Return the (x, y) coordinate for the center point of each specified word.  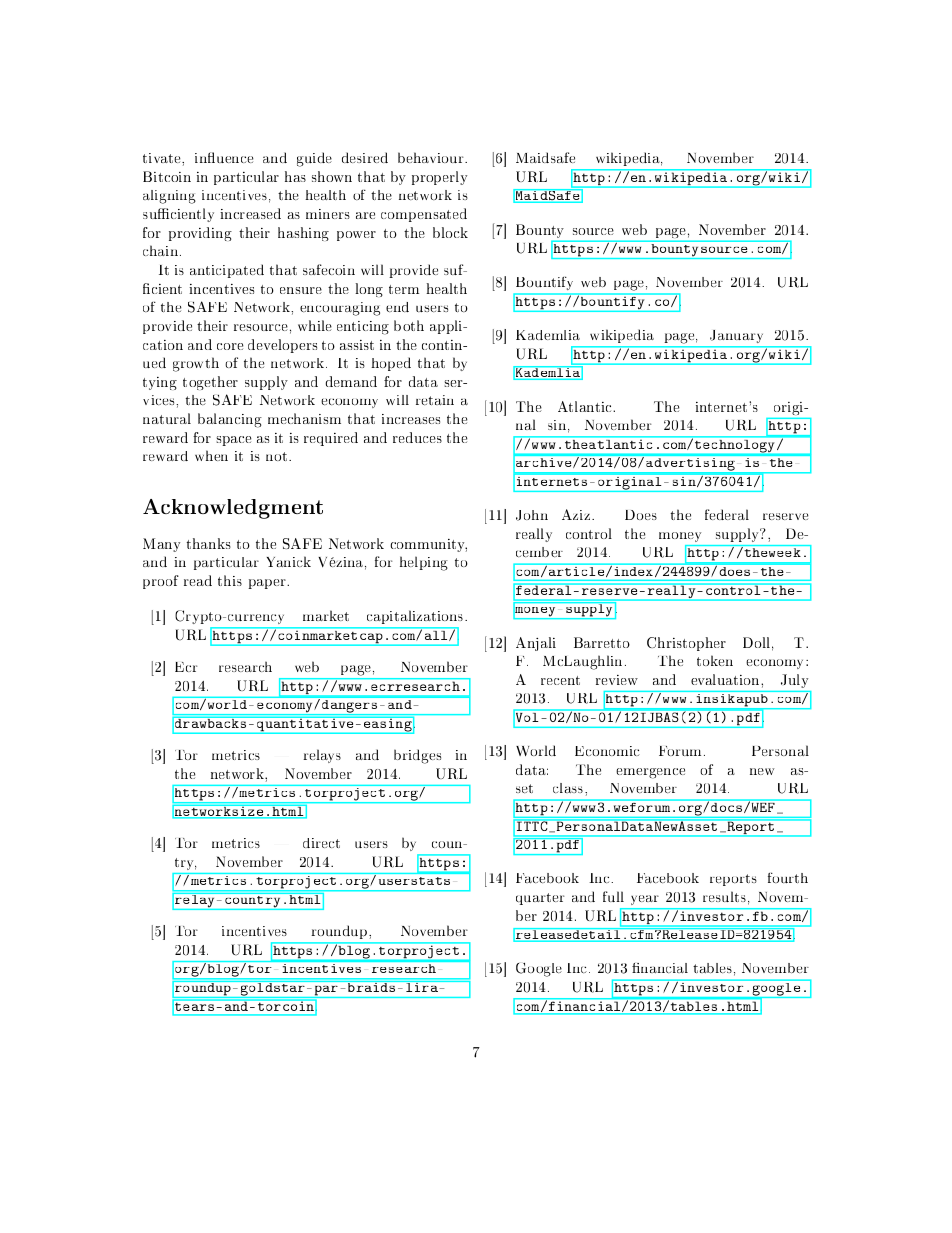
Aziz (577, 514)
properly (439, 178)
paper (268, 584)
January (736, 336)
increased (250, 213)
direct (321, 843)
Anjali (536, 644)
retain (435, 400)
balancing (230, 420)
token (715, 660)
